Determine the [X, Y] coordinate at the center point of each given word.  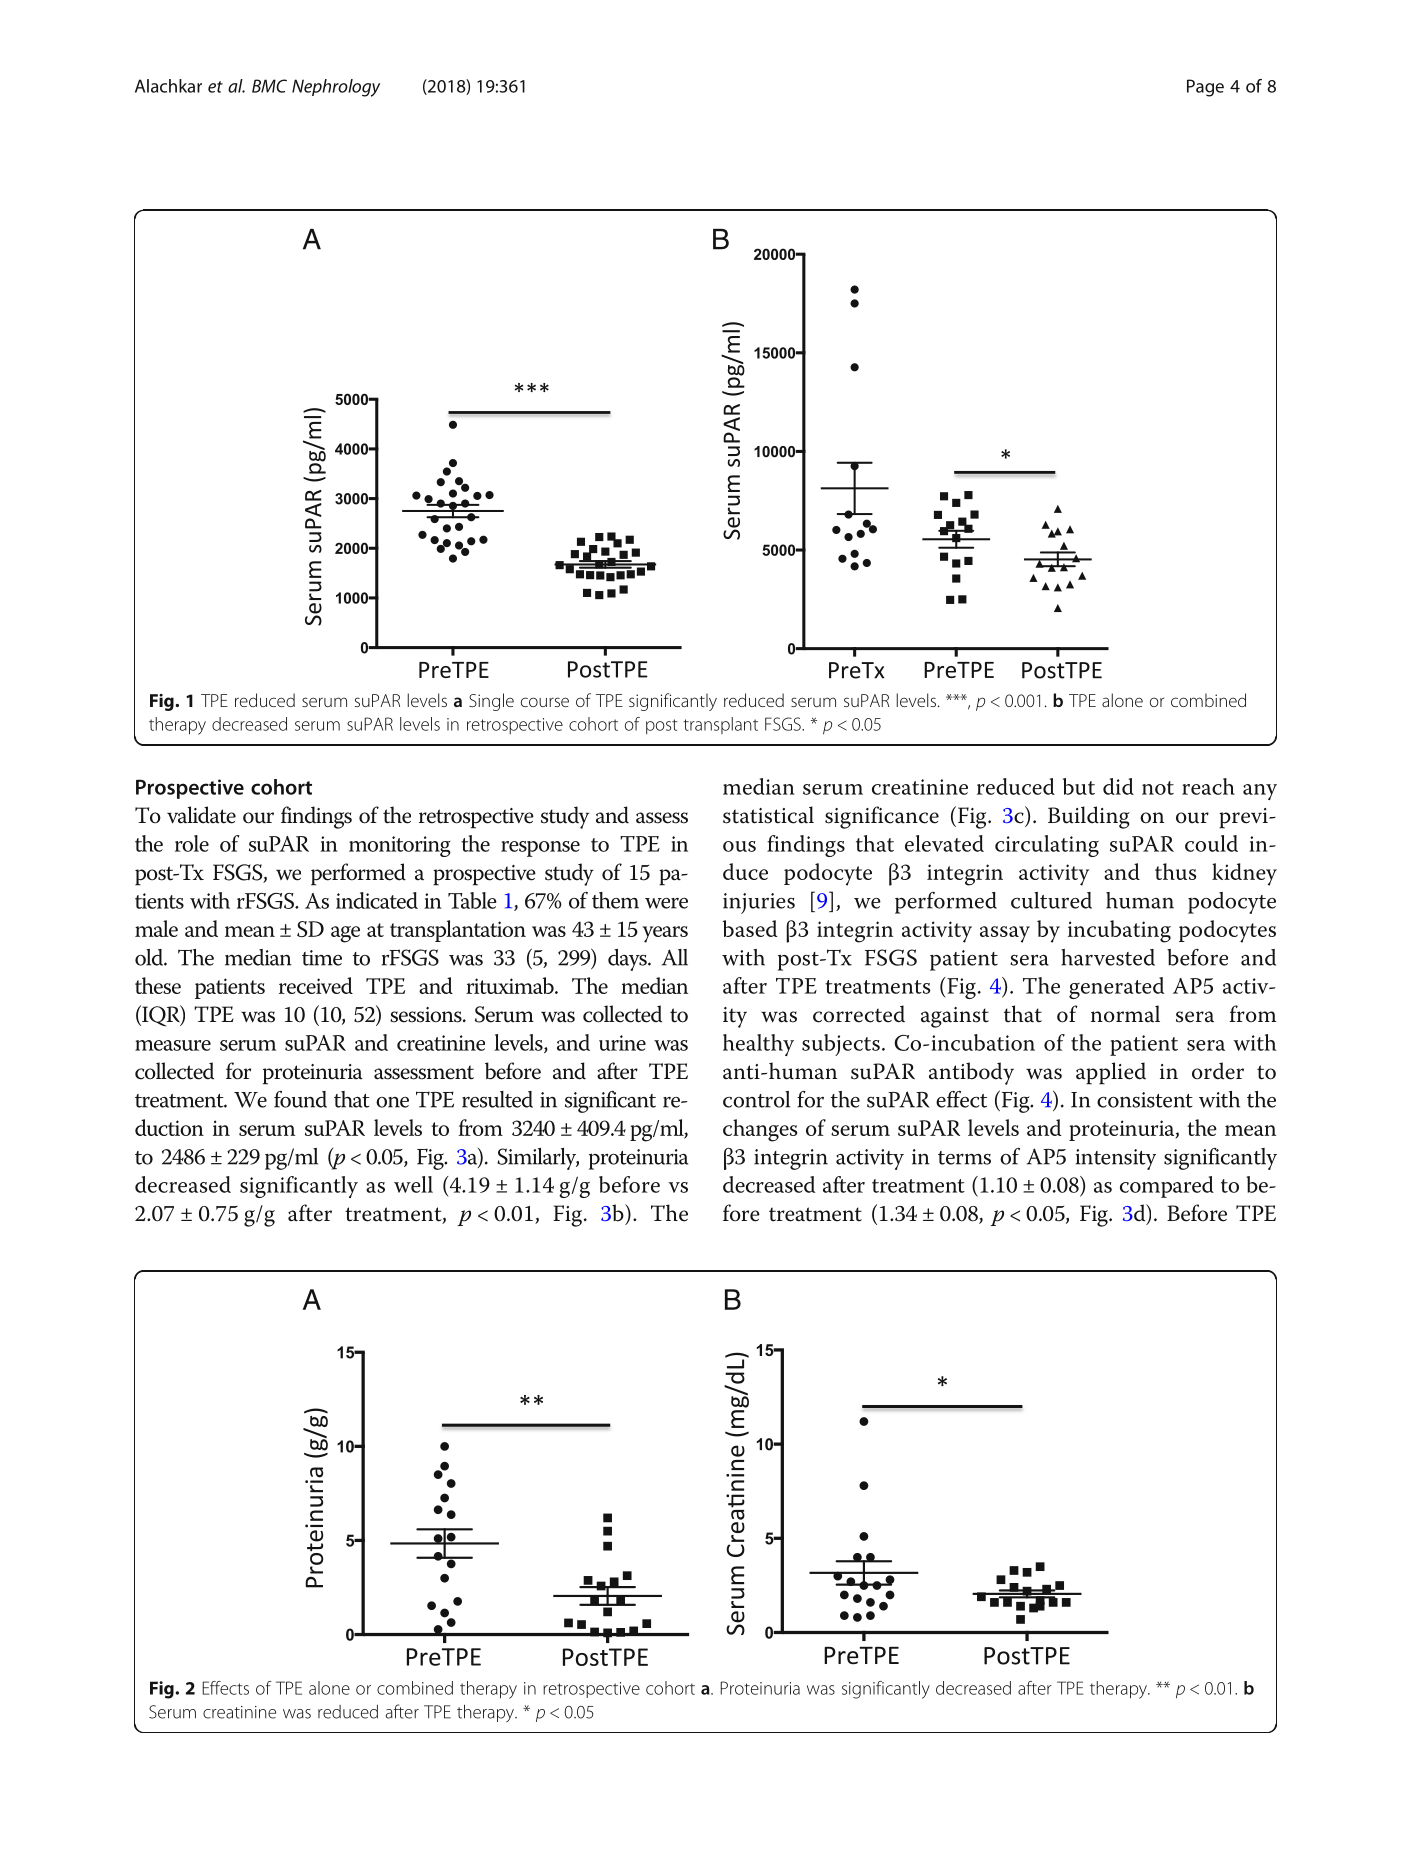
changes [760, 1130]
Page [1205, 88]
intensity [1116, 1159]
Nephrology [336, 88]
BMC [269, 86]
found [300, 1099]
